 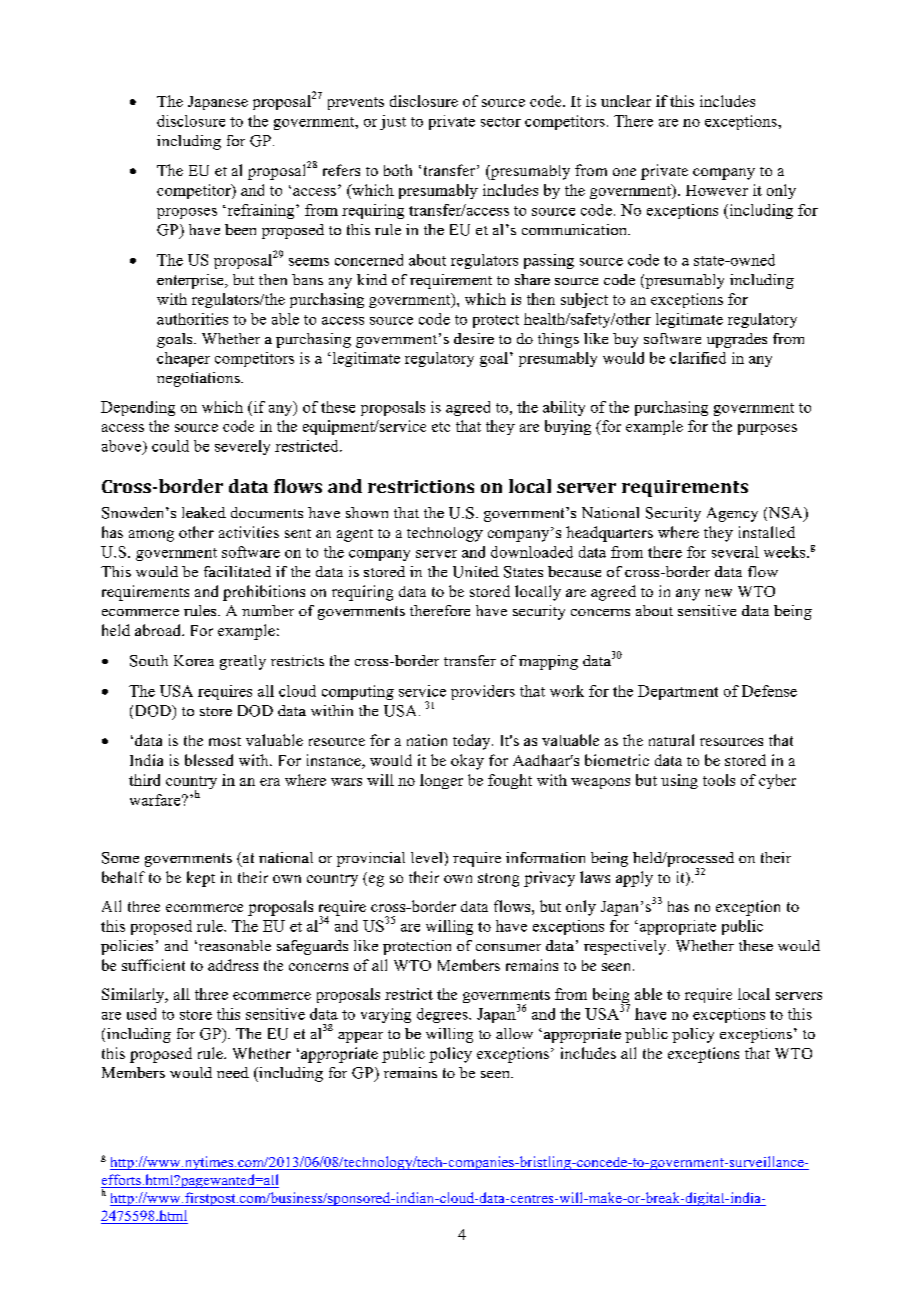 I want to click on need, so click(x=233, y=1072).
